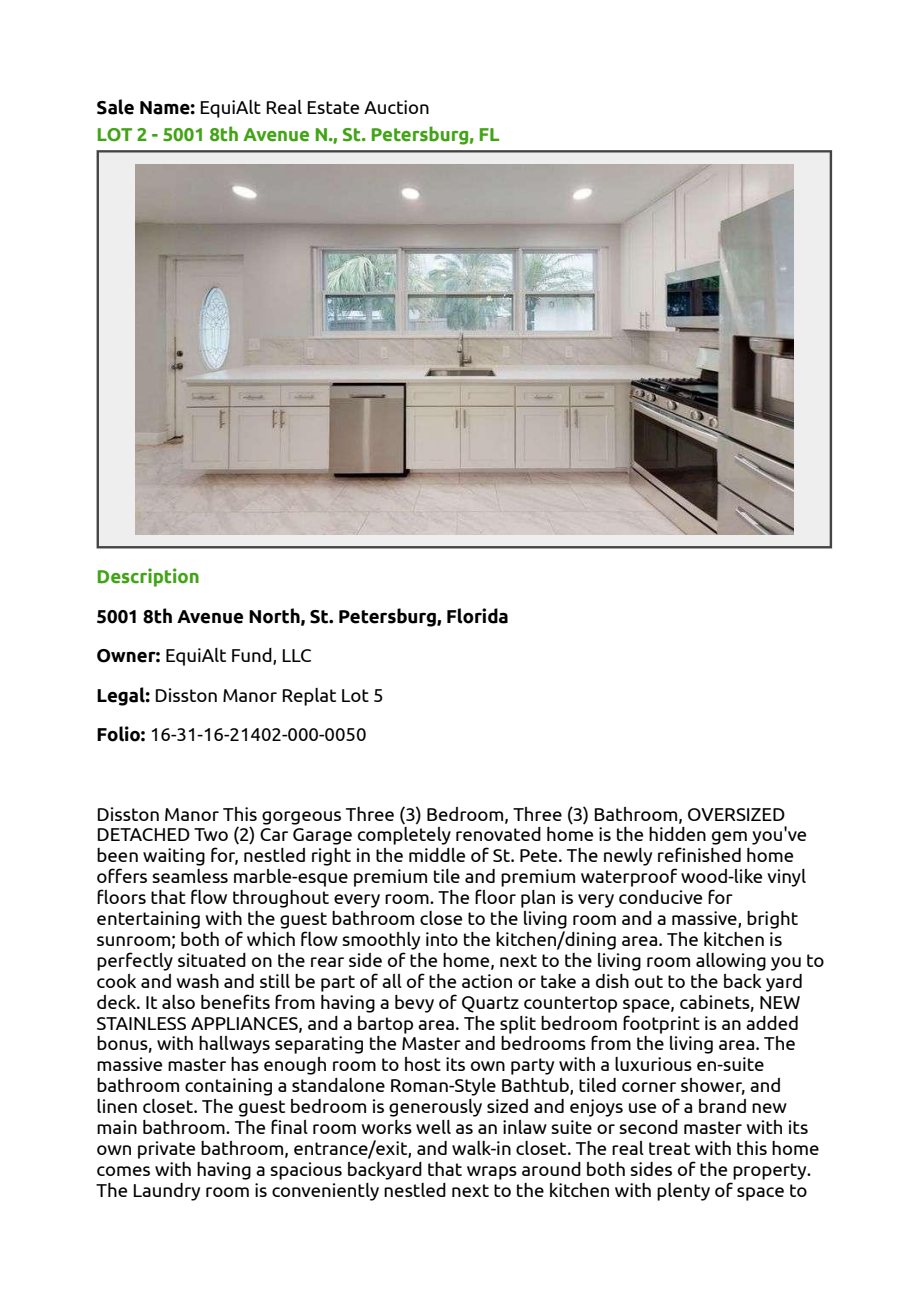 The height and width of the screenshot is (1308, 924). What do you see at coordinates (677, 834) in the screenshot?
I see `hidden` at bounding box center [677, 834].
